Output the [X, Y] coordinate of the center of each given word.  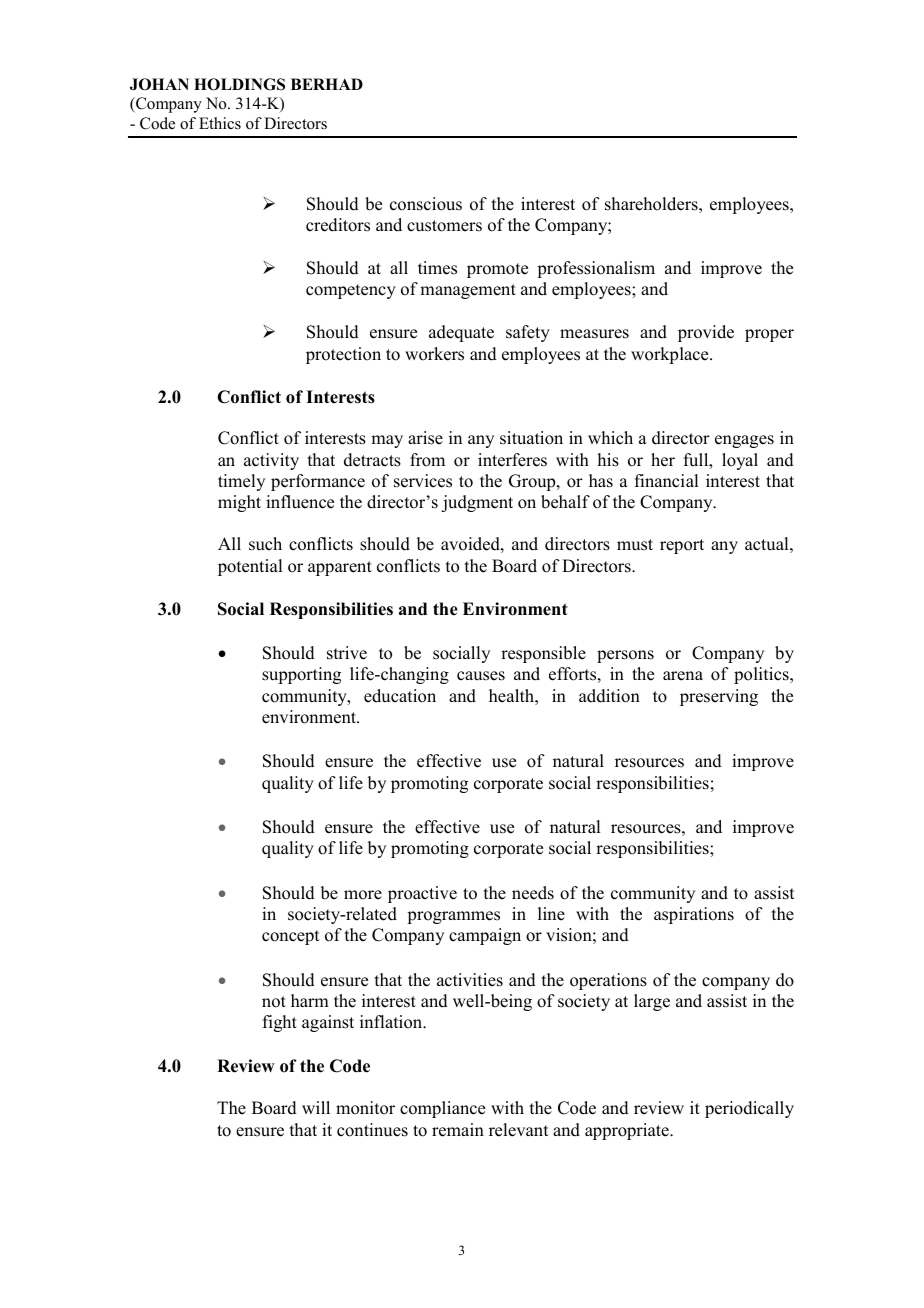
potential [250, 567]
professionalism [596, 269]
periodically [749, 1109]
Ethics [220, 123]
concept [290, 937]
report [682, 546]
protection [343, 355]
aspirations [694, 915]
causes [481, 676]
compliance [442, 1109]
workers [434, 354]
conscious [426, 204]
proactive [422, 894]
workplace [671, 355]
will [316, 1107]
